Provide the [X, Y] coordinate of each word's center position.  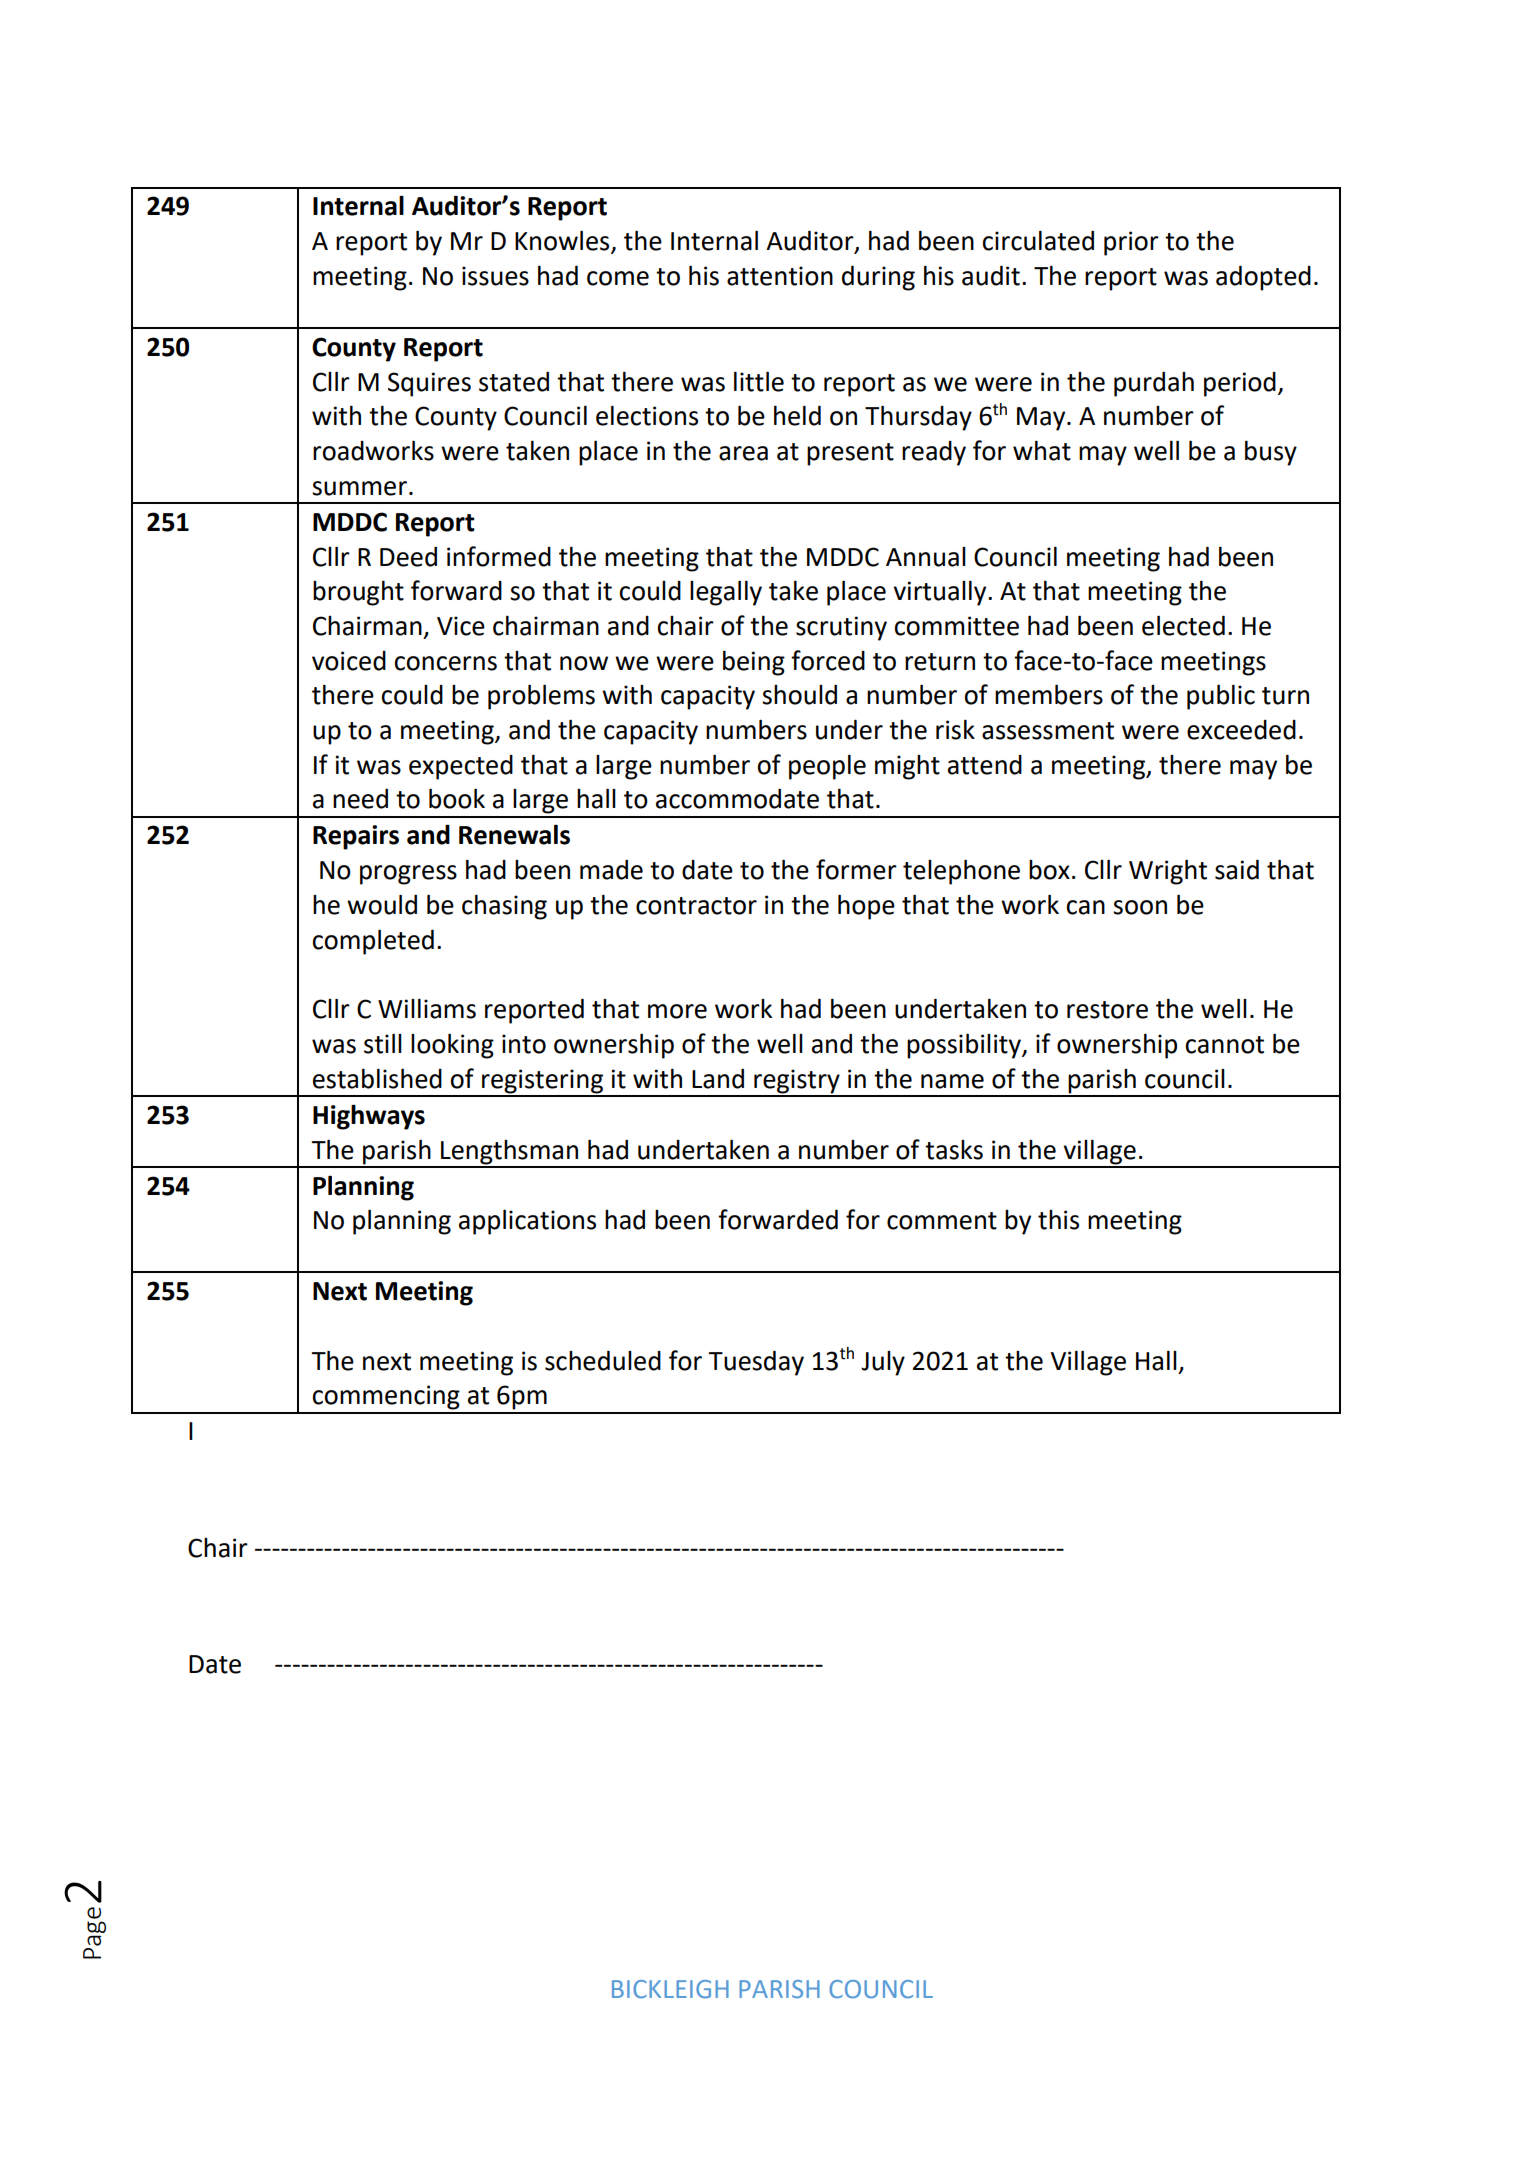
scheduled [603, 1360]
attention [780, 276]
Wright [1168, 872]
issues [495, 276]
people [827, 767]
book [457, 798]
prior [1131, 243]
